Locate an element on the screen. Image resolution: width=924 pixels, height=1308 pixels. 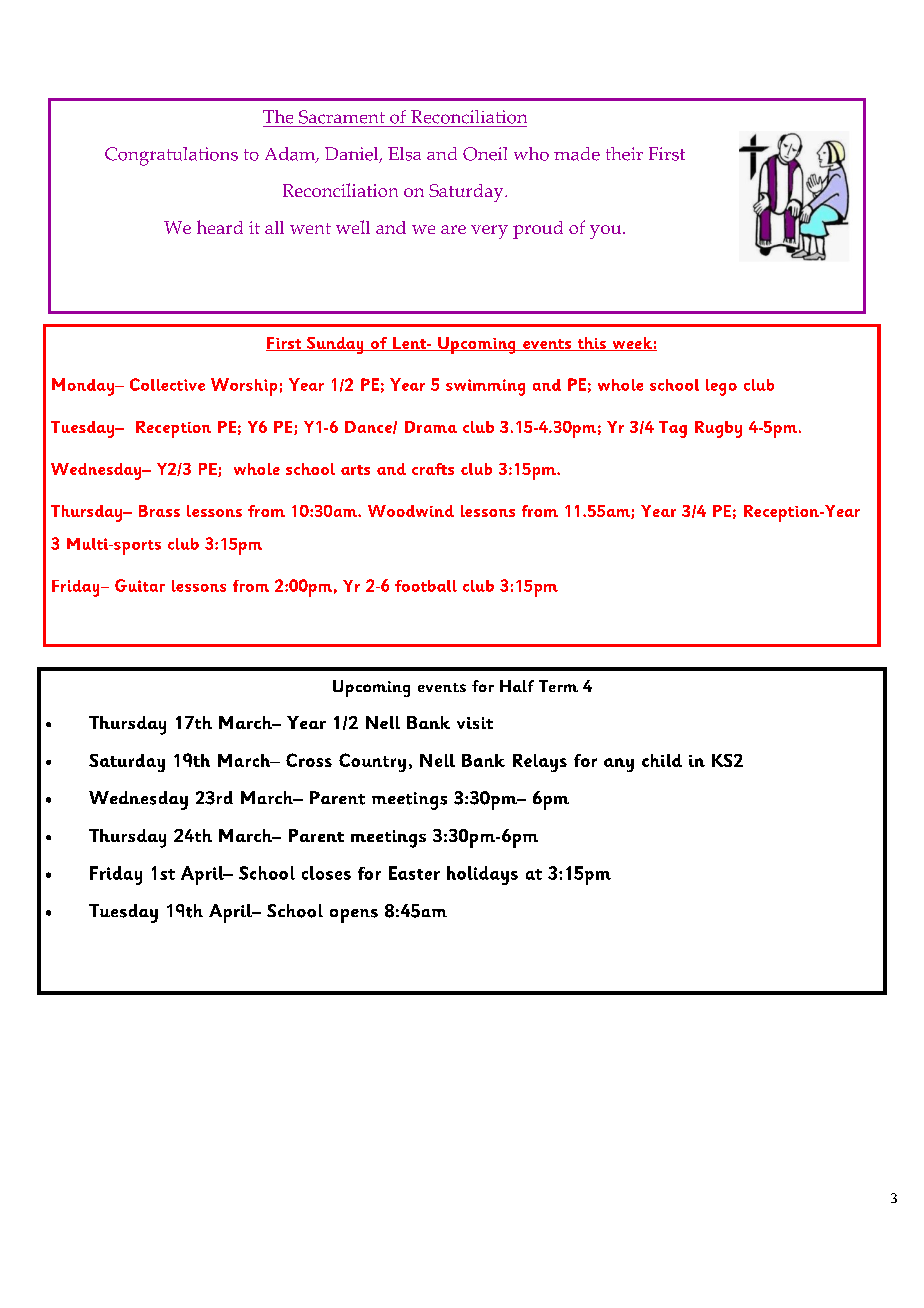
Brass is located at coordinates (159, 511).
